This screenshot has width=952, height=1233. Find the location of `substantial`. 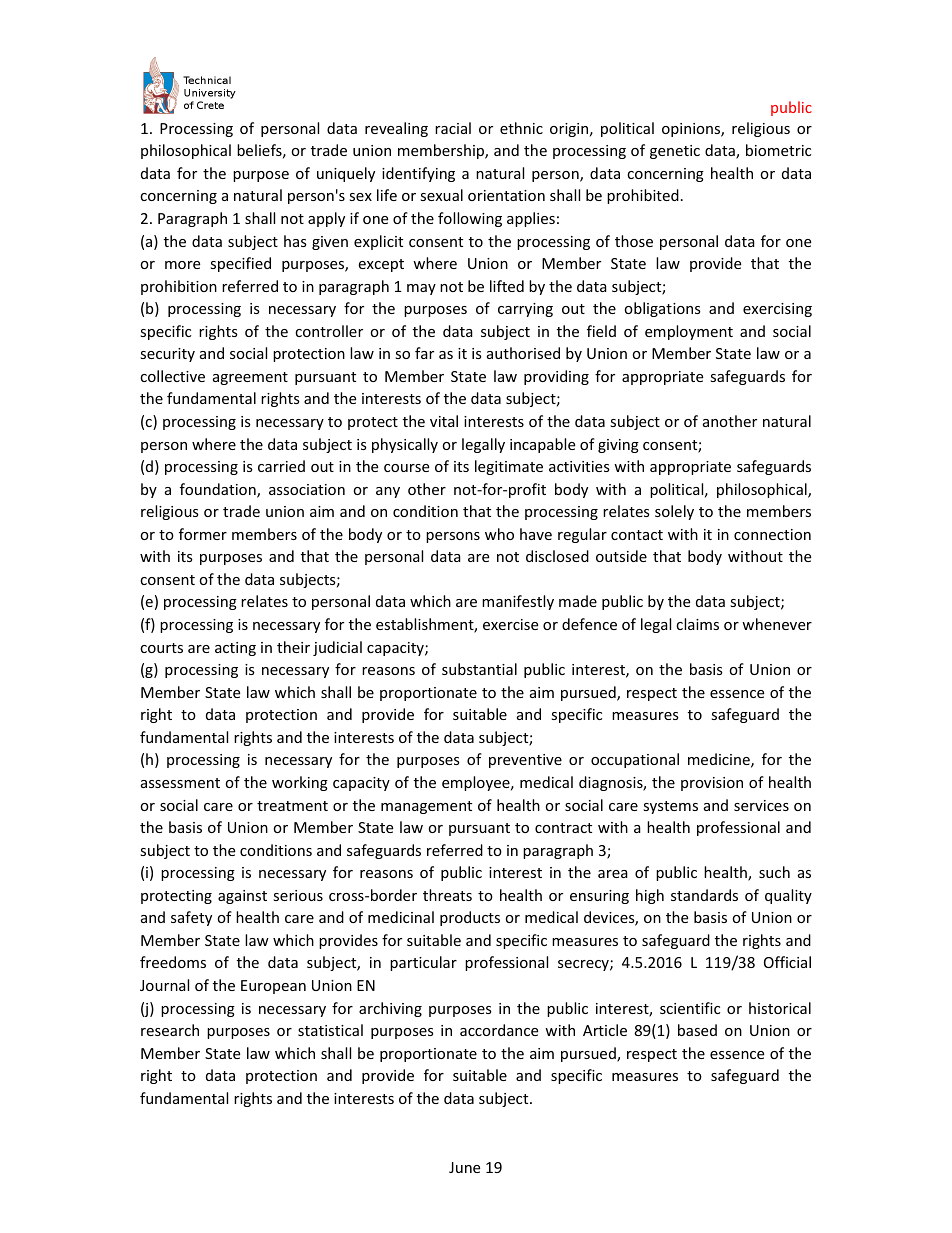

substantial is located at coordinates (479, 669).
